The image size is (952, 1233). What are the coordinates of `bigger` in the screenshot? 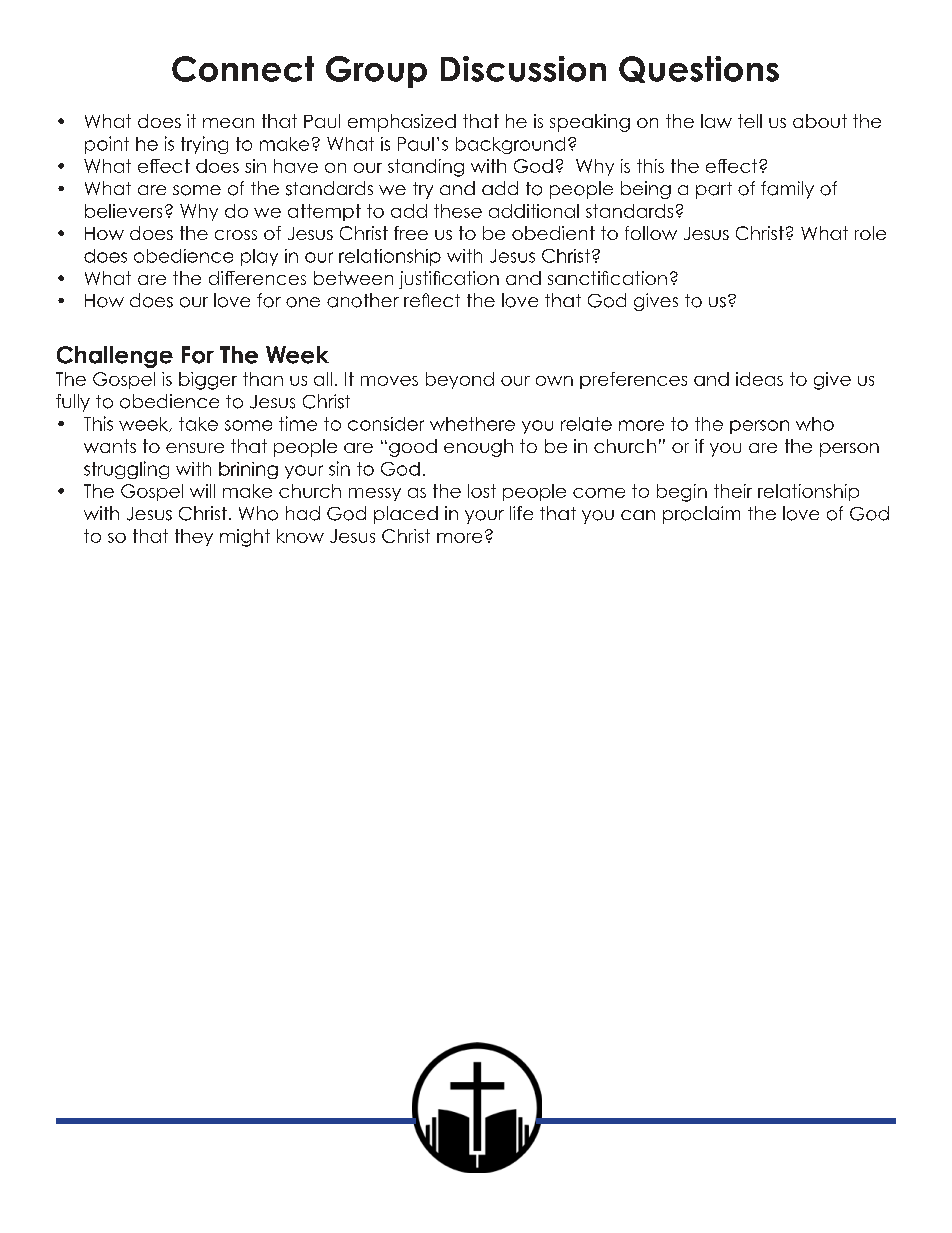 It's located at (208, 381).
